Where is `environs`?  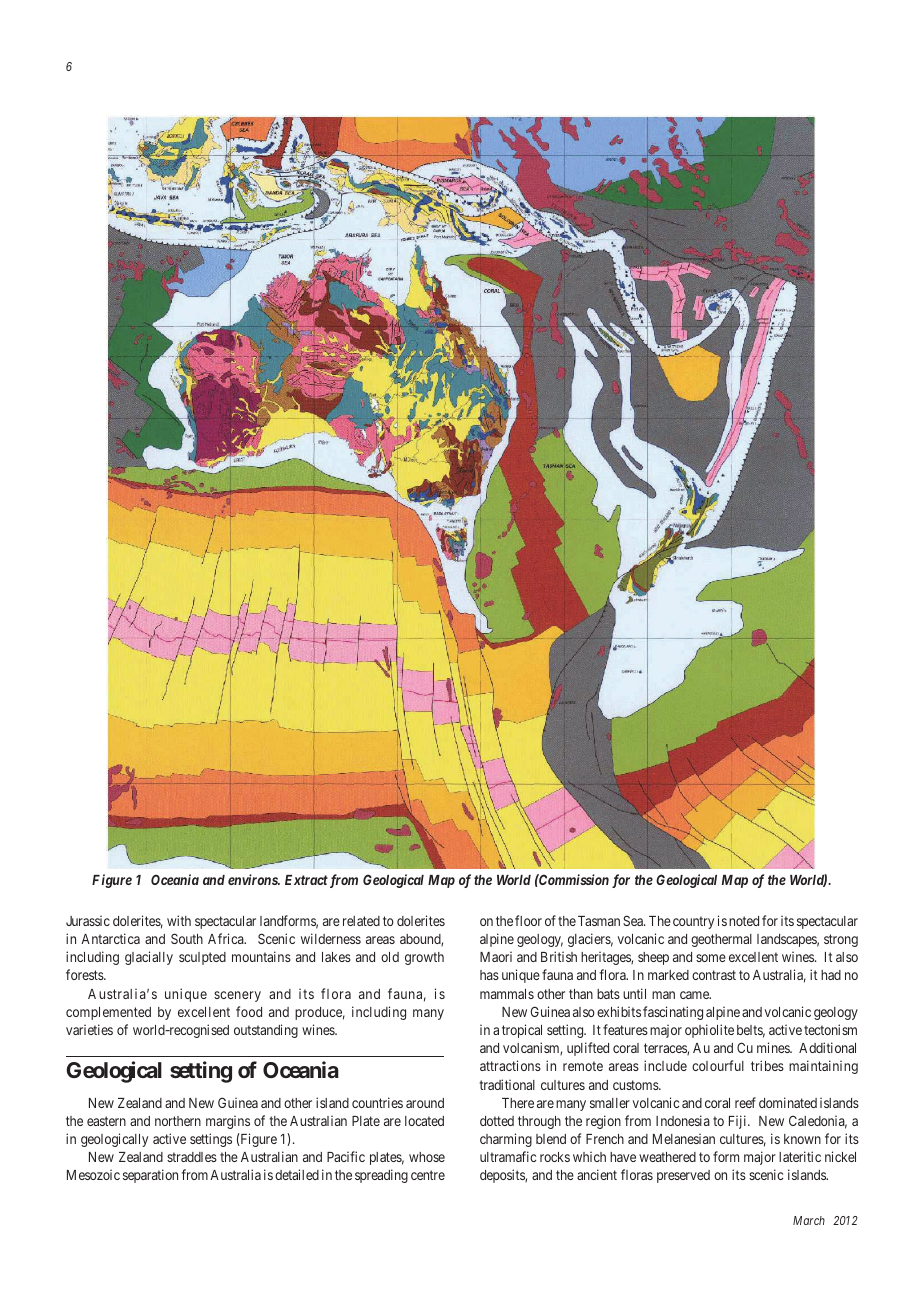
environs is located at coordinates (253, 879).
